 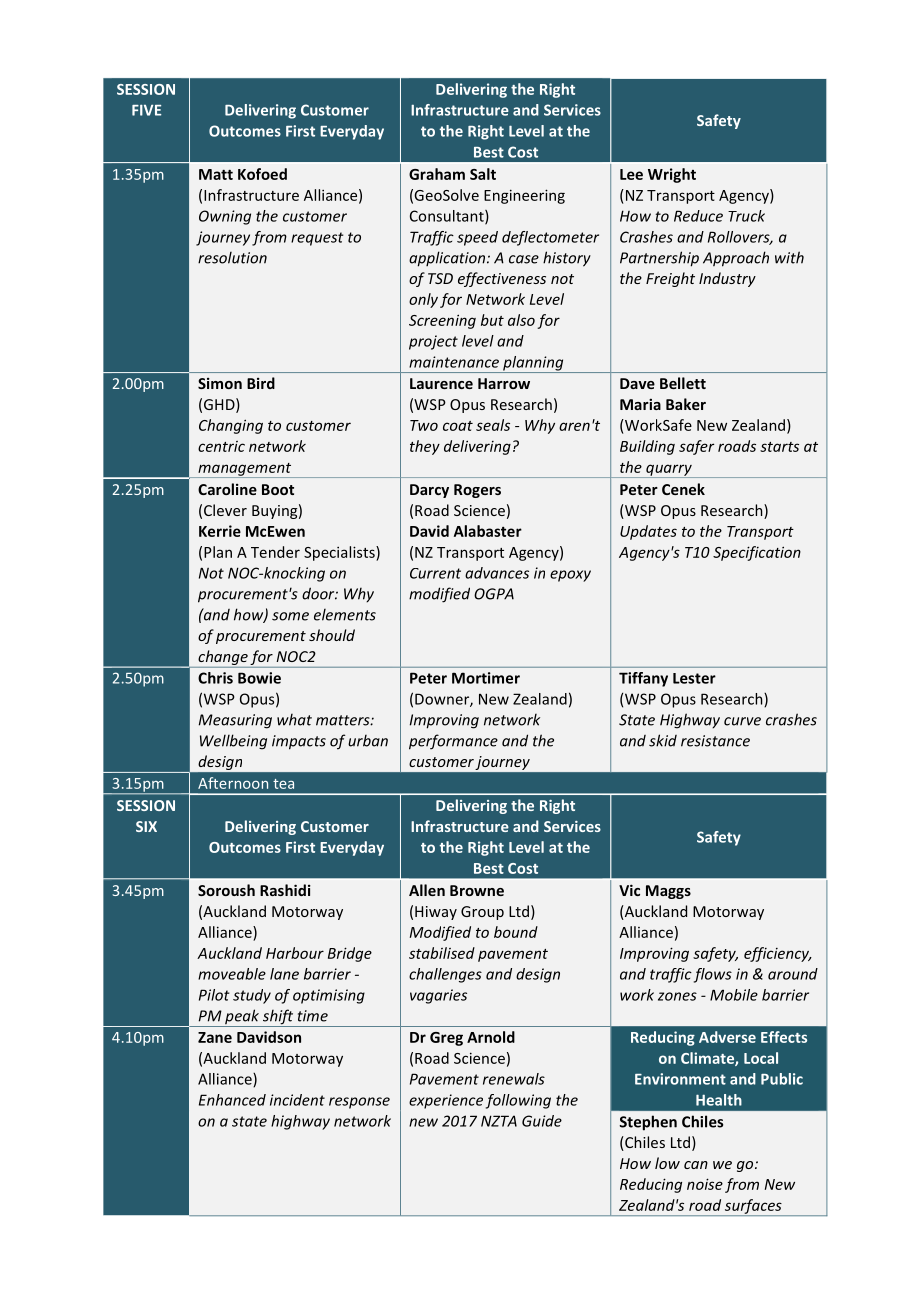 I want to click on FIVE, so click(x=146, y=110).
